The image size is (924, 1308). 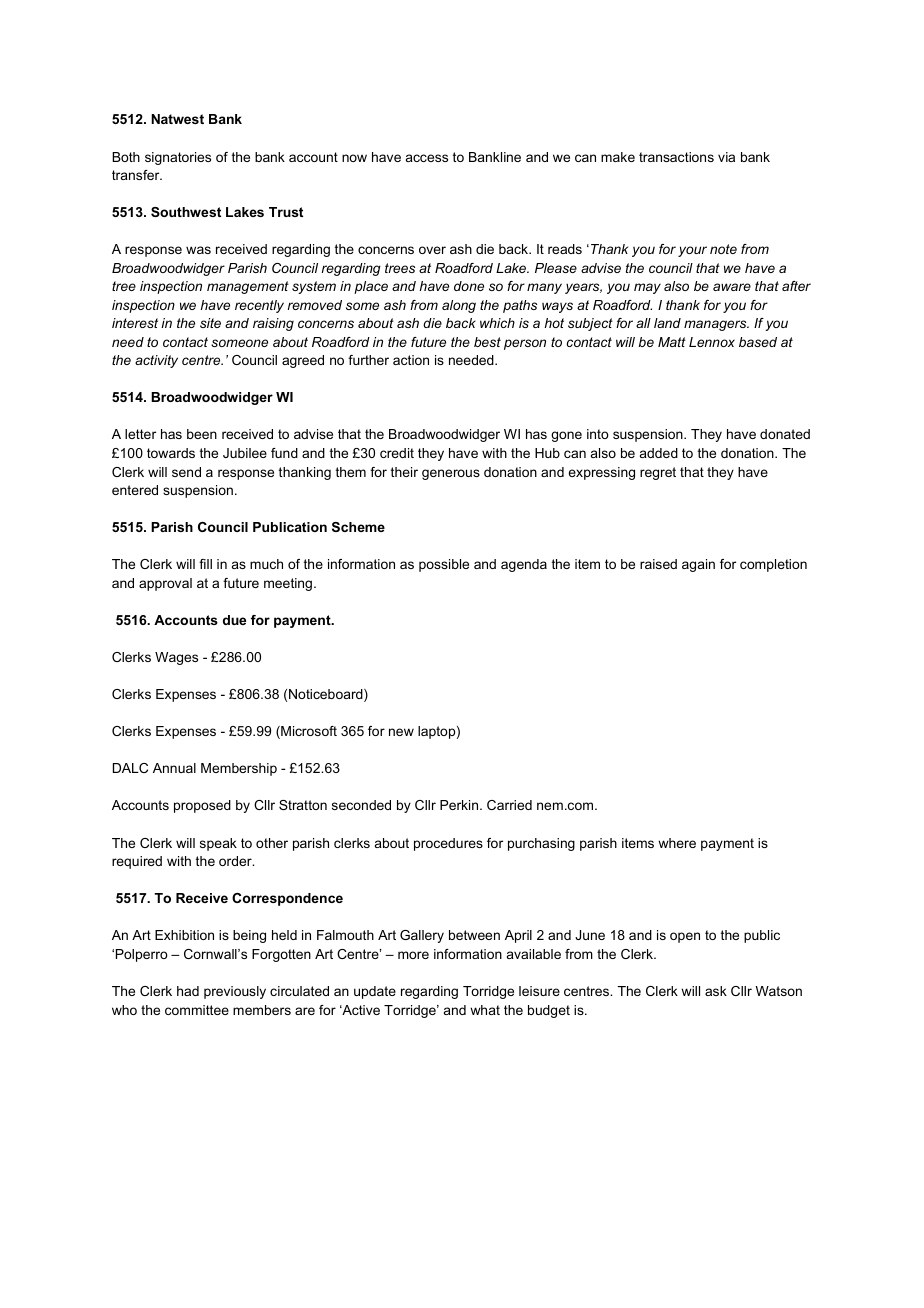 What do you see at coordinates (451, 474) in the page?
I see `generous` at bounding box center [451, 474].
